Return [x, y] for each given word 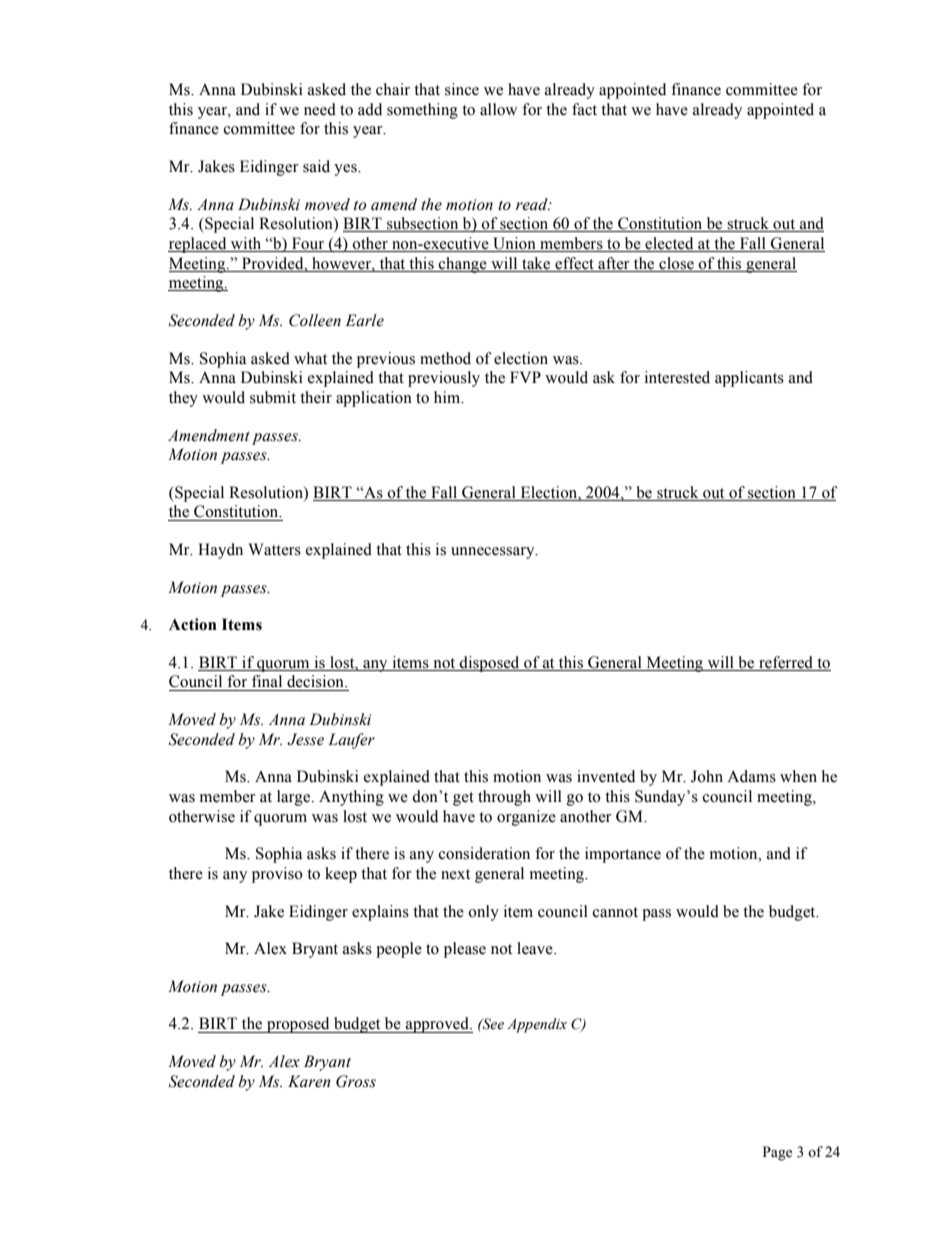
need [320, 109]
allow [498, 109]
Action [193, 624]
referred [786, 662]
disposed [490, 664]
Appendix [537, 1025]
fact [584, 109]
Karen [309, 1081]
